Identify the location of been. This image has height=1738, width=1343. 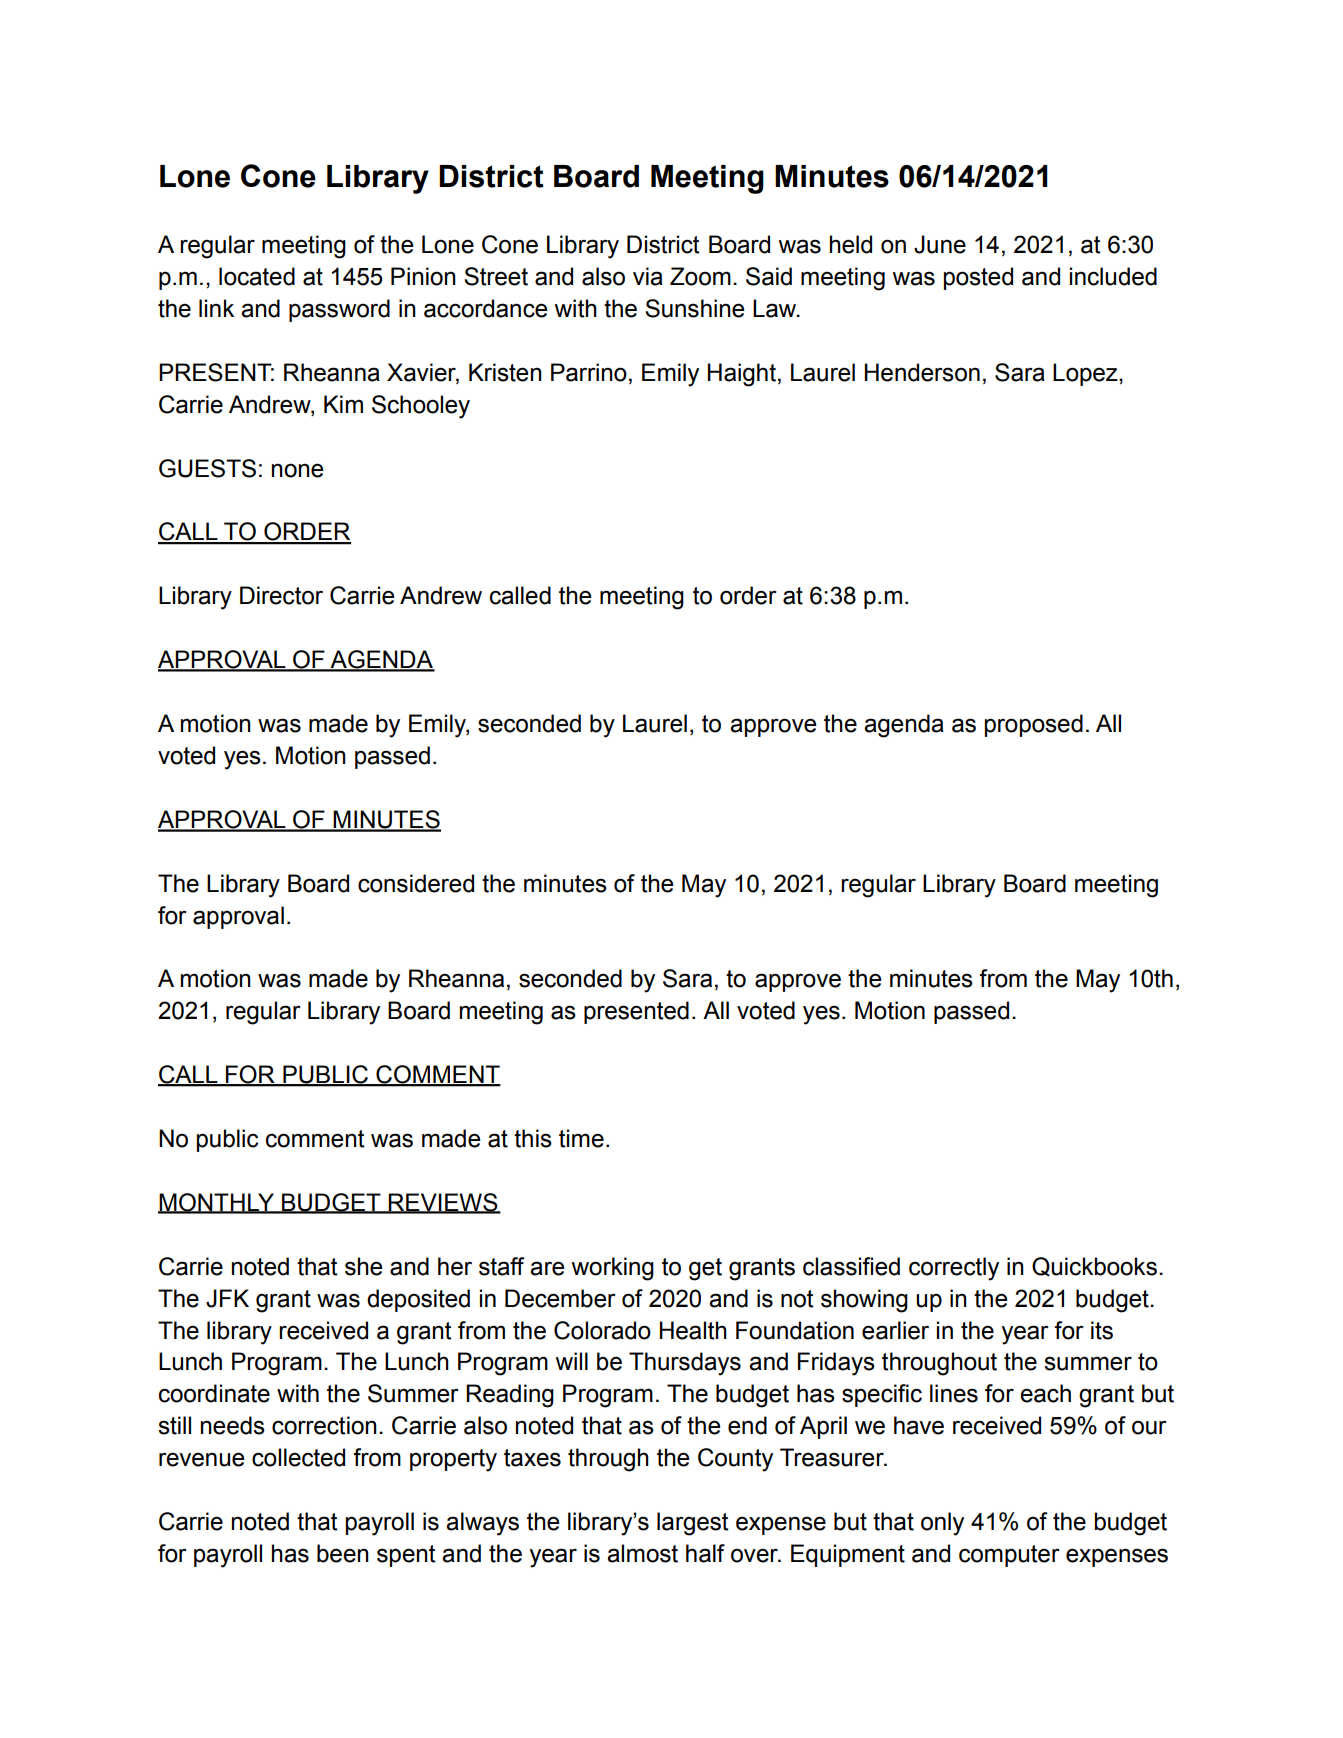
(343, 1553).
